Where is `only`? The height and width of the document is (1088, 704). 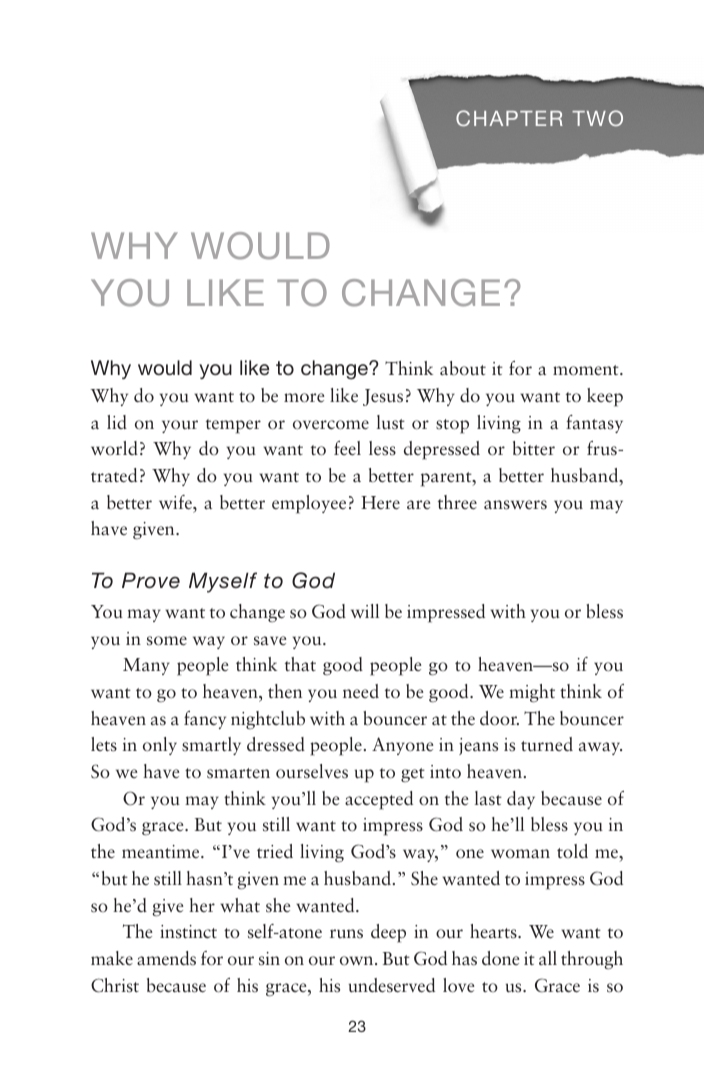
only is located at coordinates (160, 746).
